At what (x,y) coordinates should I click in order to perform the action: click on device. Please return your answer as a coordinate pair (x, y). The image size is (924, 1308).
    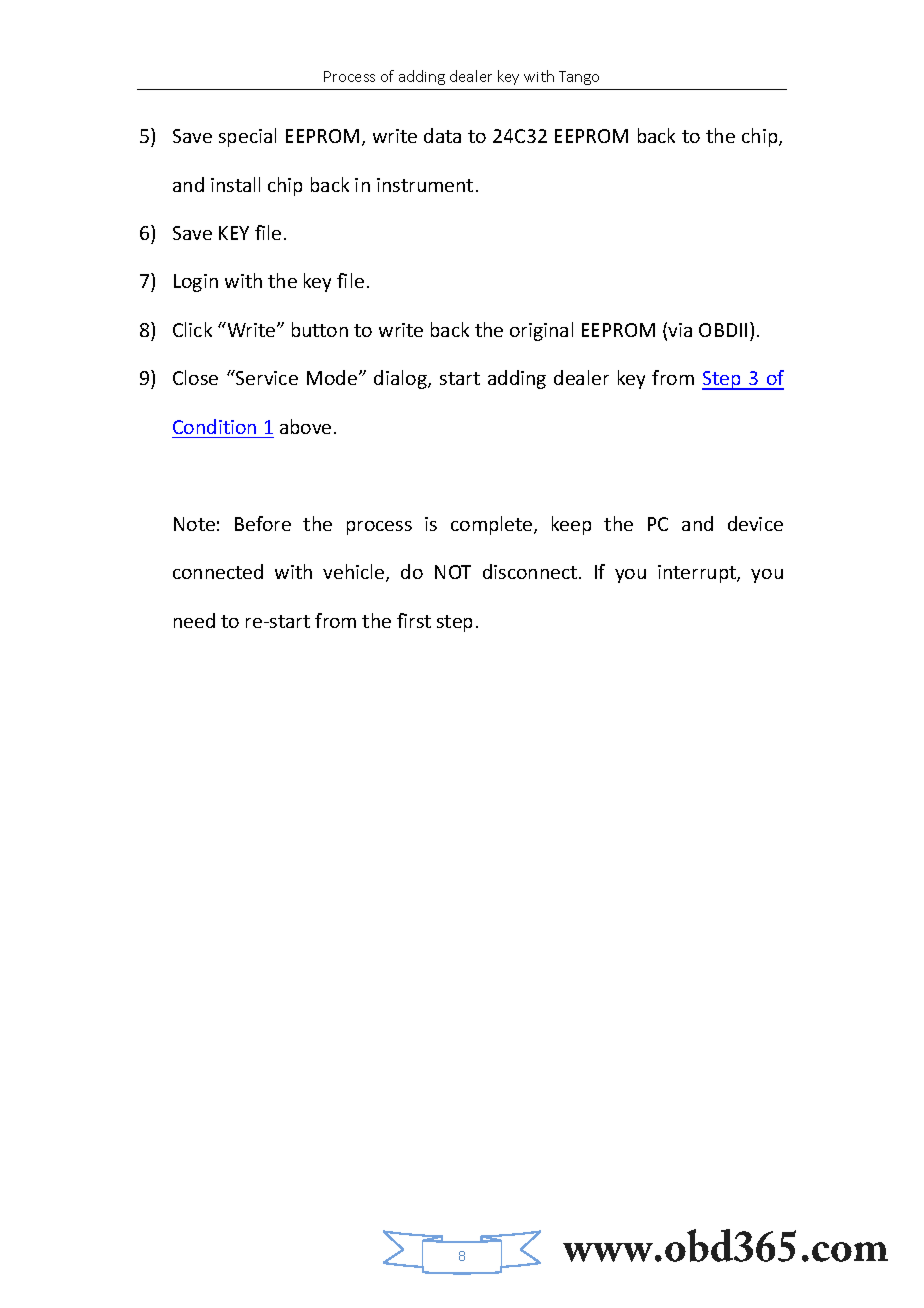
    Looking at the image, I should click on (755, 523).
